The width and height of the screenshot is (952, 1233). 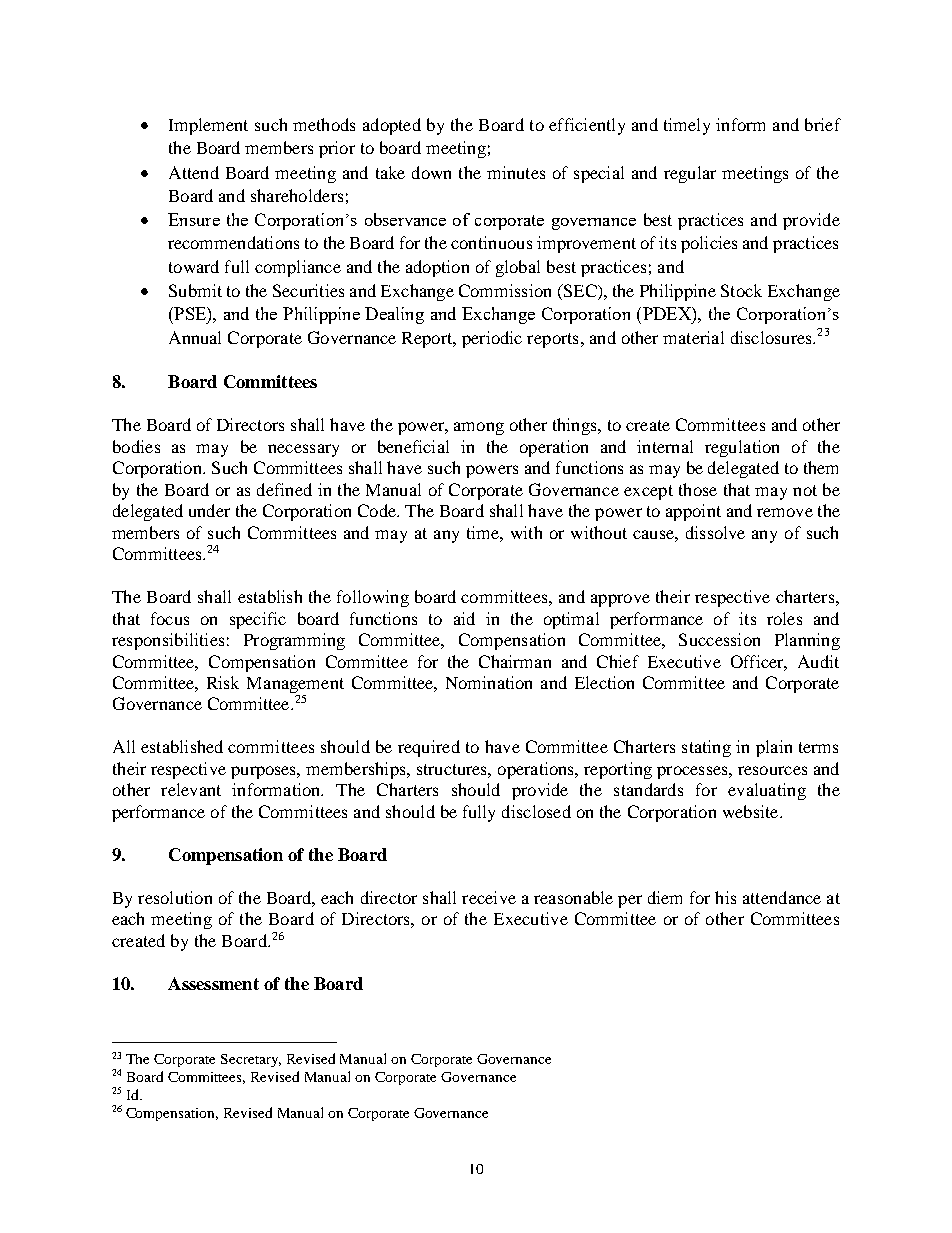 I want to click on minutes, so click(x=516, y=172).
